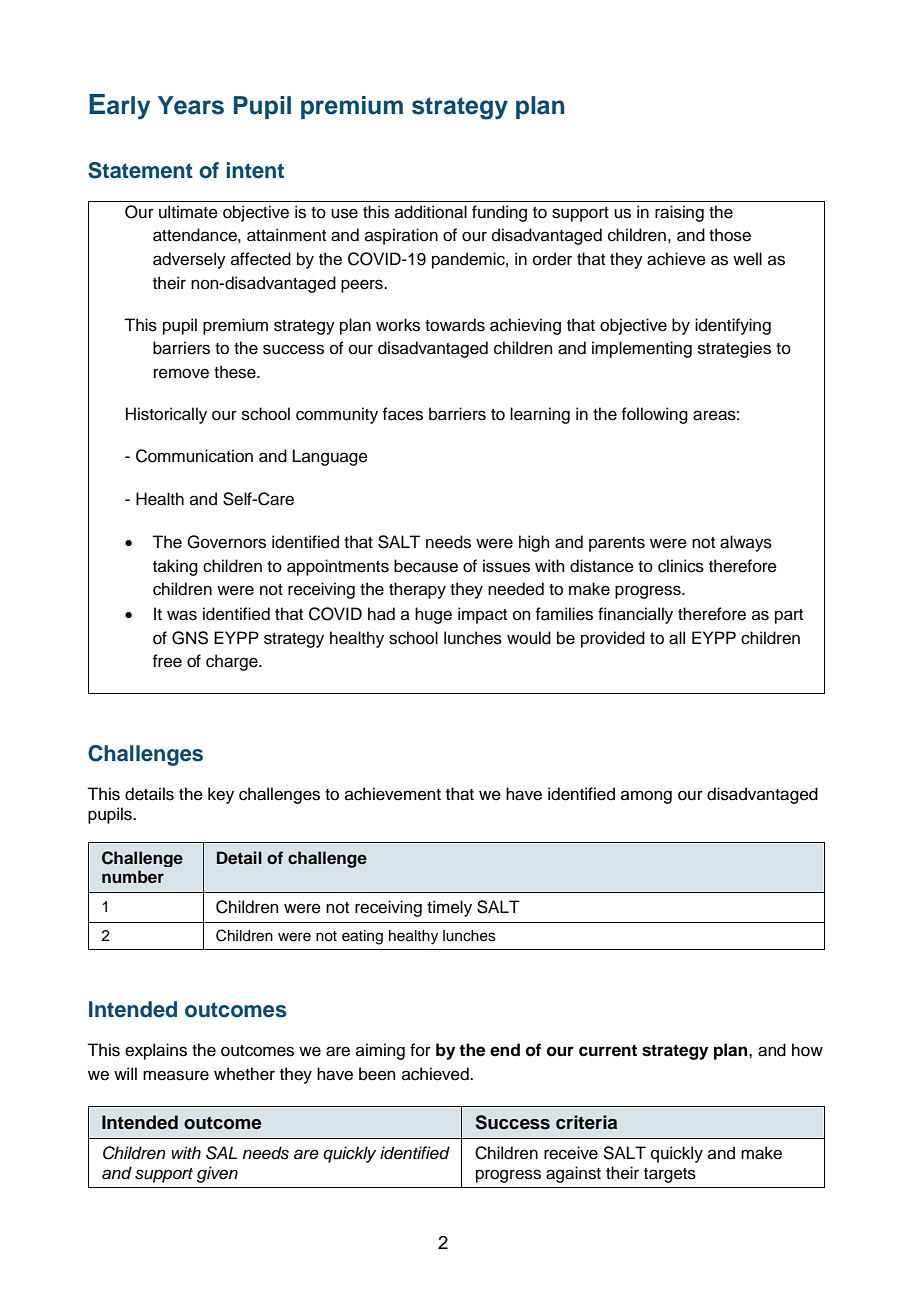 The width and height of the screenshot is (924, 1308). What do you see at coordinates (571, 1153) in the screenshot?
I see `receive` at bounding box center [571, 1153].
